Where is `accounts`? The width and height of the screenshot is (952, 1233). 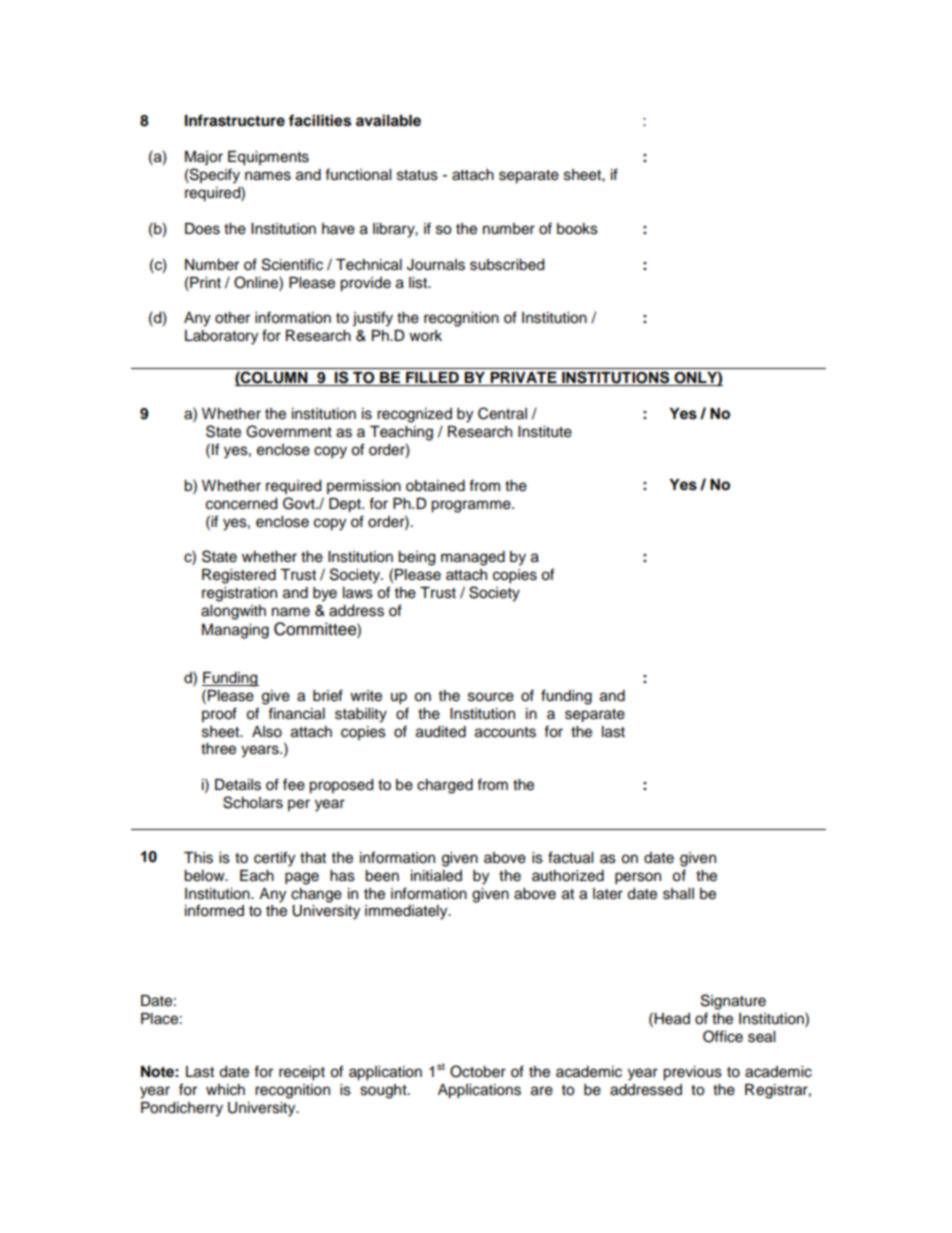
accounts is located at coordinates (505, 732).
